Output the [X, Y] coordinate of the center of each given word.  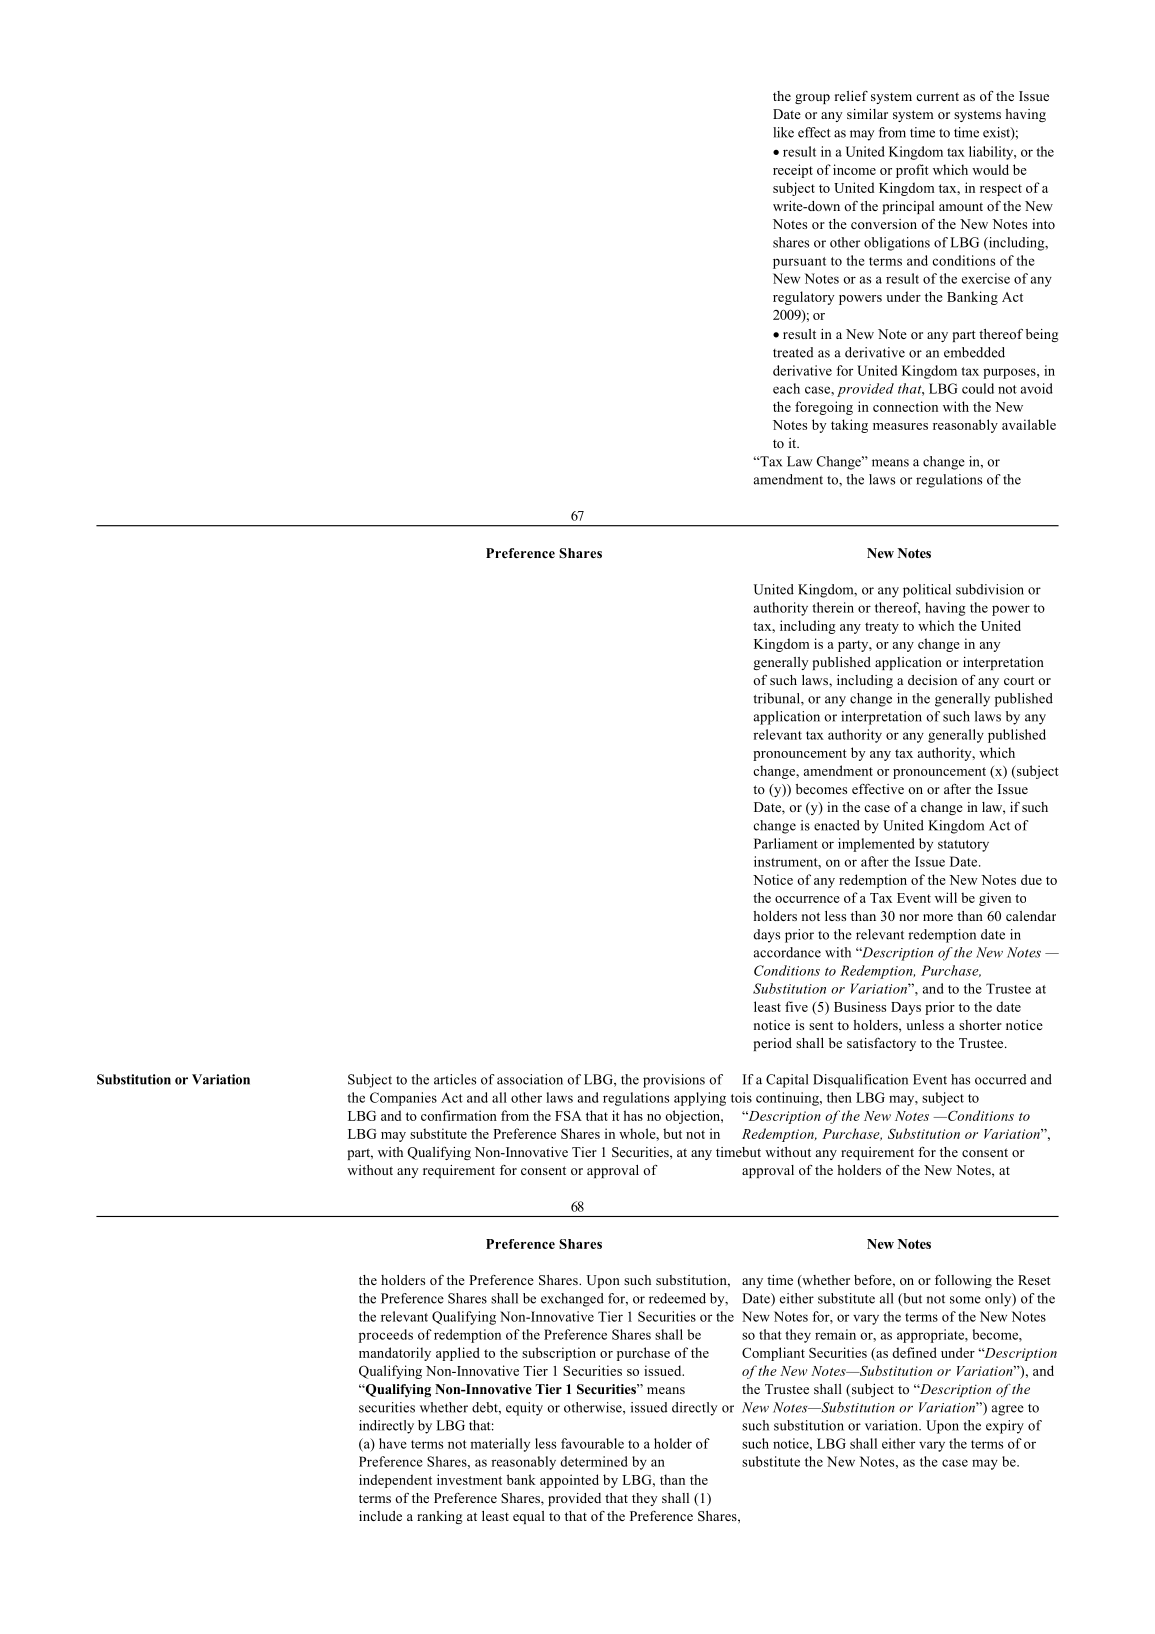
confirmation [459, 1115]
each [786, 388]
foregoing [824, 408]
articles [455, 1079]
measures [900, 426]
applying [700, 1099]
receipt [793, 171]
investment [469, 1479]
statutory [963, 846]
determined [594, 1461]
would [990, 169]
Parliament [786, 843]
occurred [1001, 1079]
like [783, 132]
